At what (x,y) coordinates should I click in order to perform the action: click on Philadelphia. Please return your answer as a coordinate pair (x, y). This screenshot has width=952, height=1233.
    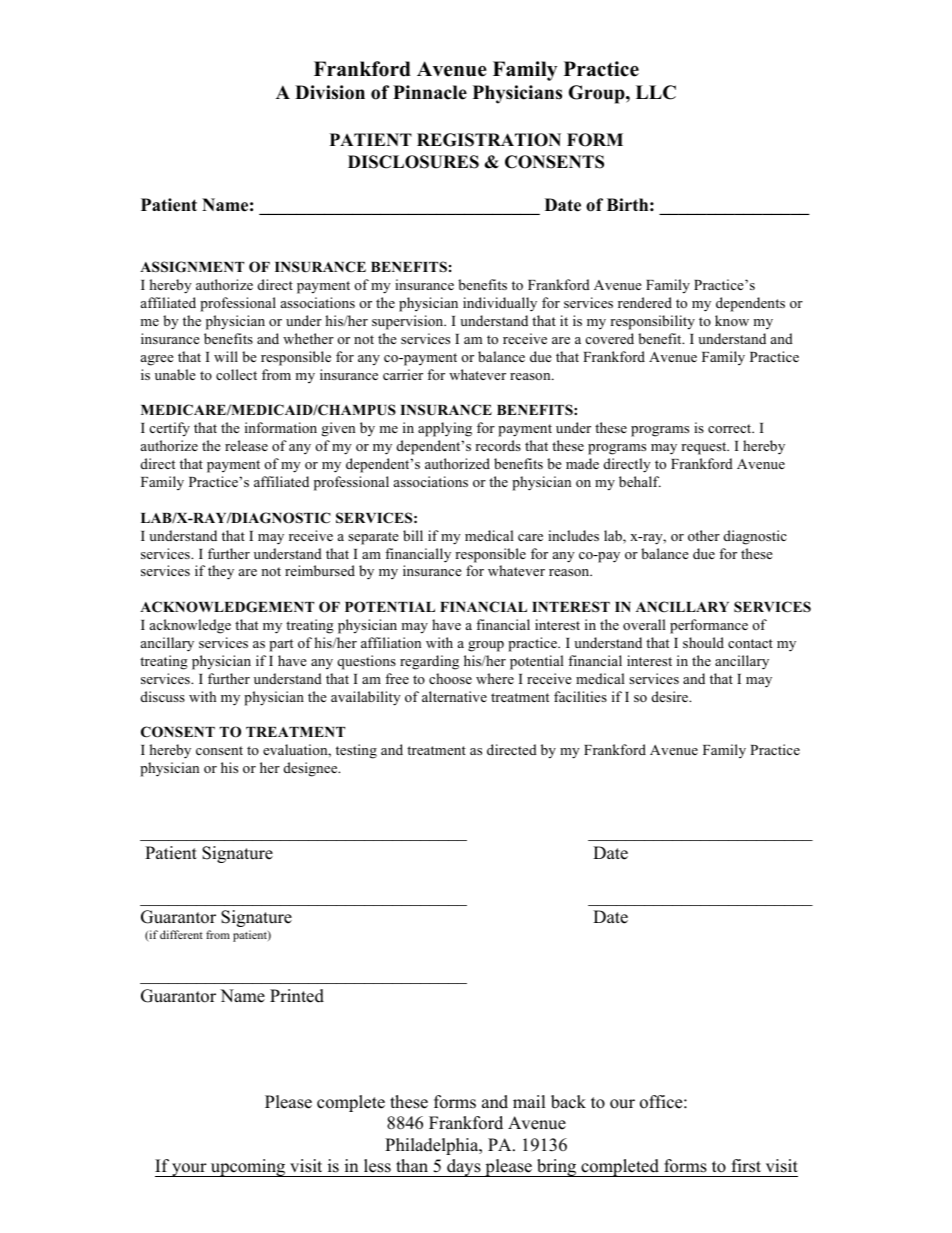
    Looking at the image, I should click on (433, 1146).
